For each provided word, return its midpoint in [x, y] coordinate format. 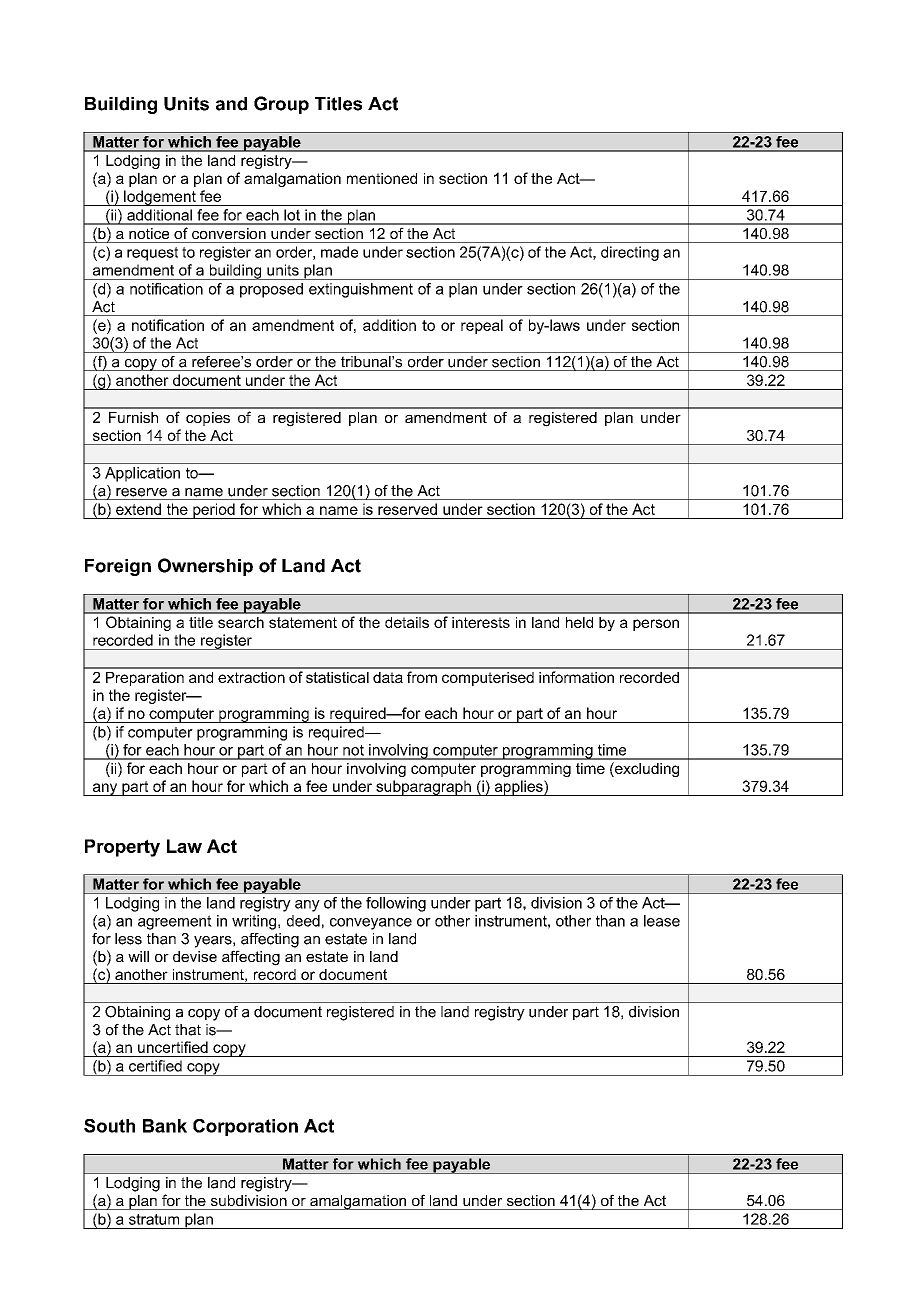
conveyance [371, 924]
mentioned [382, 178]
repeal [482, 326]
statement [303, 622]
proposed [271, 290]
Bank [165, 1126]
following [396, 904]
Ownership [205, 567]
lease [662, 921]
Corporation [245, 1127]
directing [630, 253]
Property [122, 848]
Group [281, 105]
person [656, 625]
